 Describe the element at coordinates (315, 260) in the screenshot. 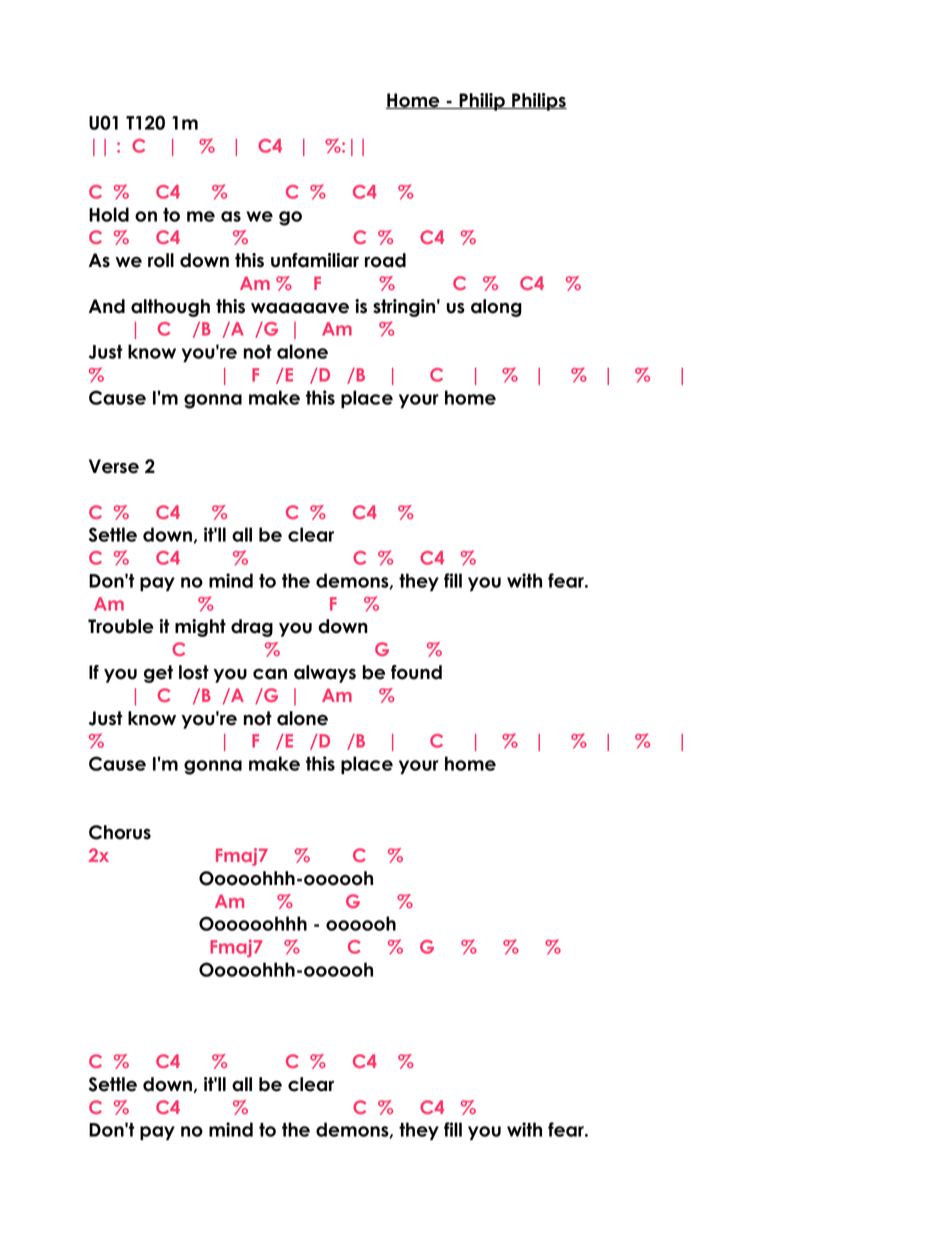

I see `unfamiliar` at that location.
